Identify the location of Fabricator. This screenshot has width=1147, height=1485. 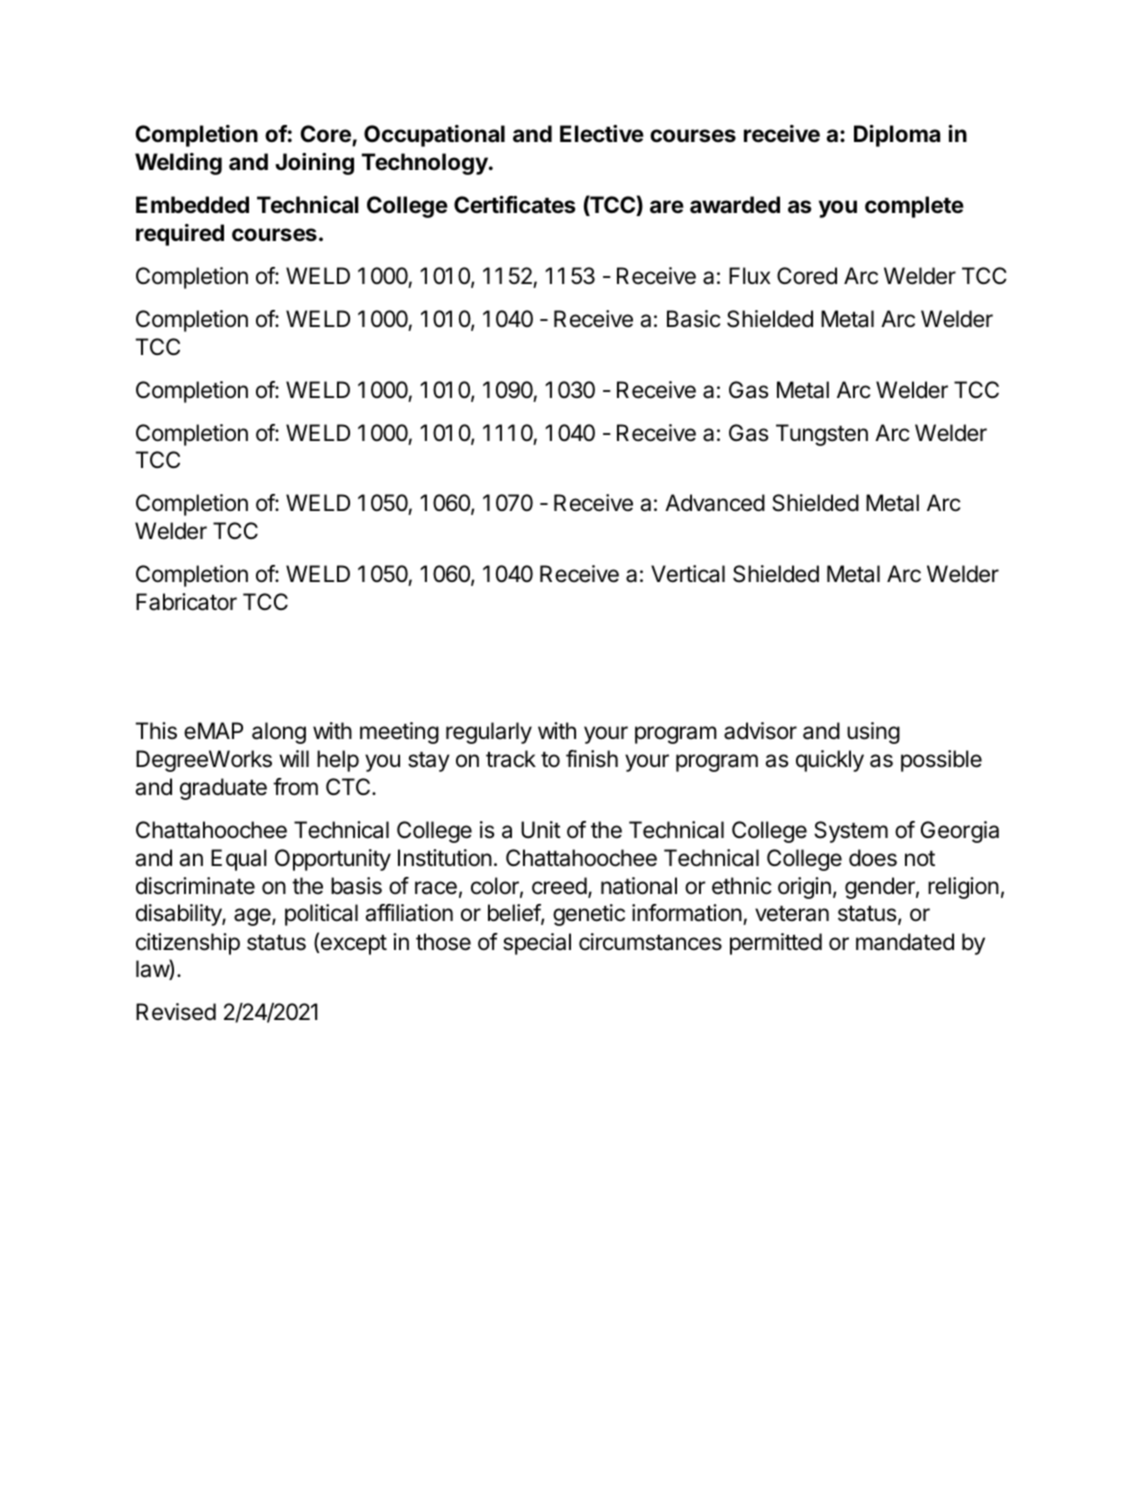
(186, 602).
